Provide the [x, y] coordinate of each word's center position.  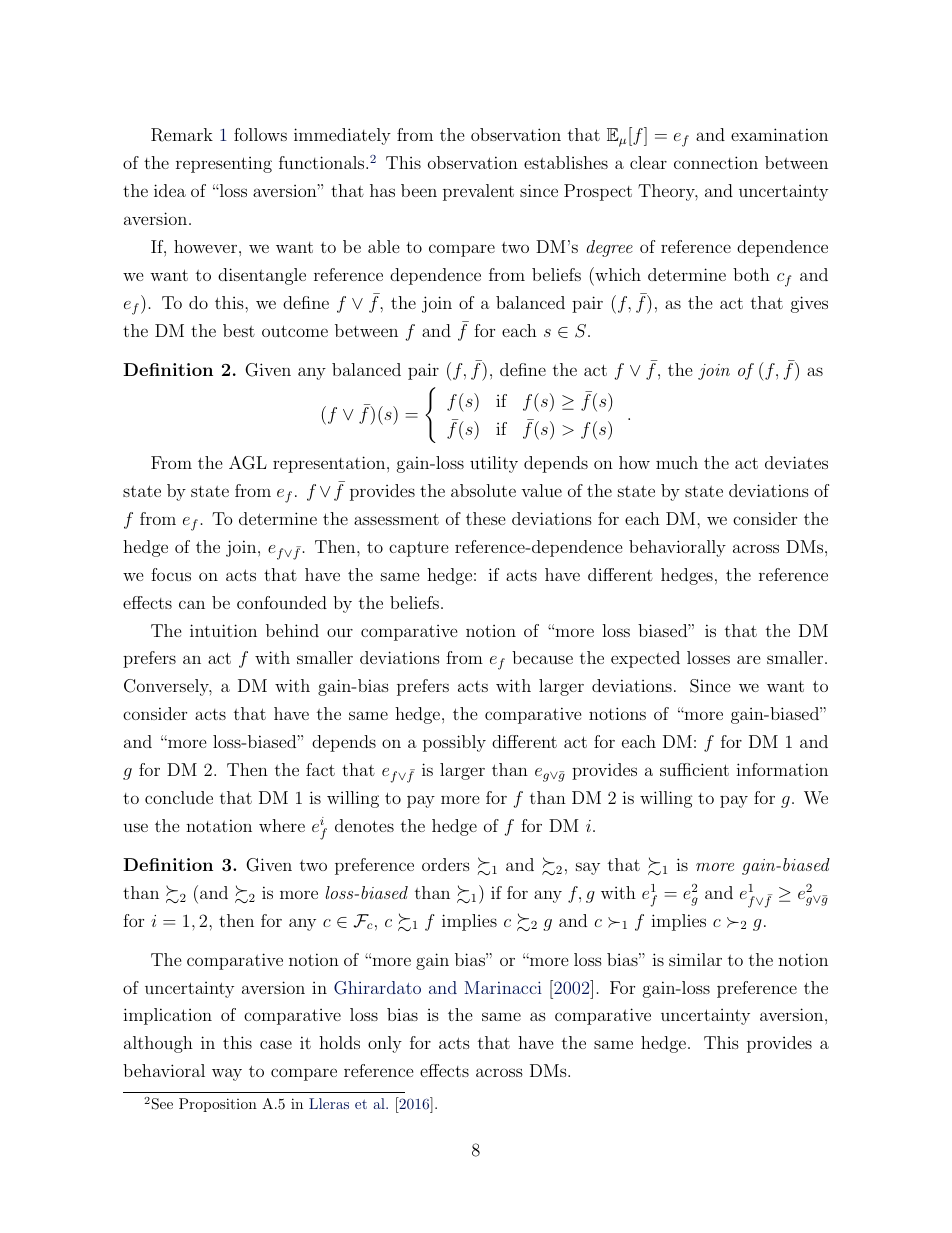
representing [224, 165]
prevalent [478, 192]
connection [716, 162]
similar [695, 959]
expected [645, 659]
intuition [223, 630]
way [227, 1074]
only [385, 1044]
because [542, 657]
